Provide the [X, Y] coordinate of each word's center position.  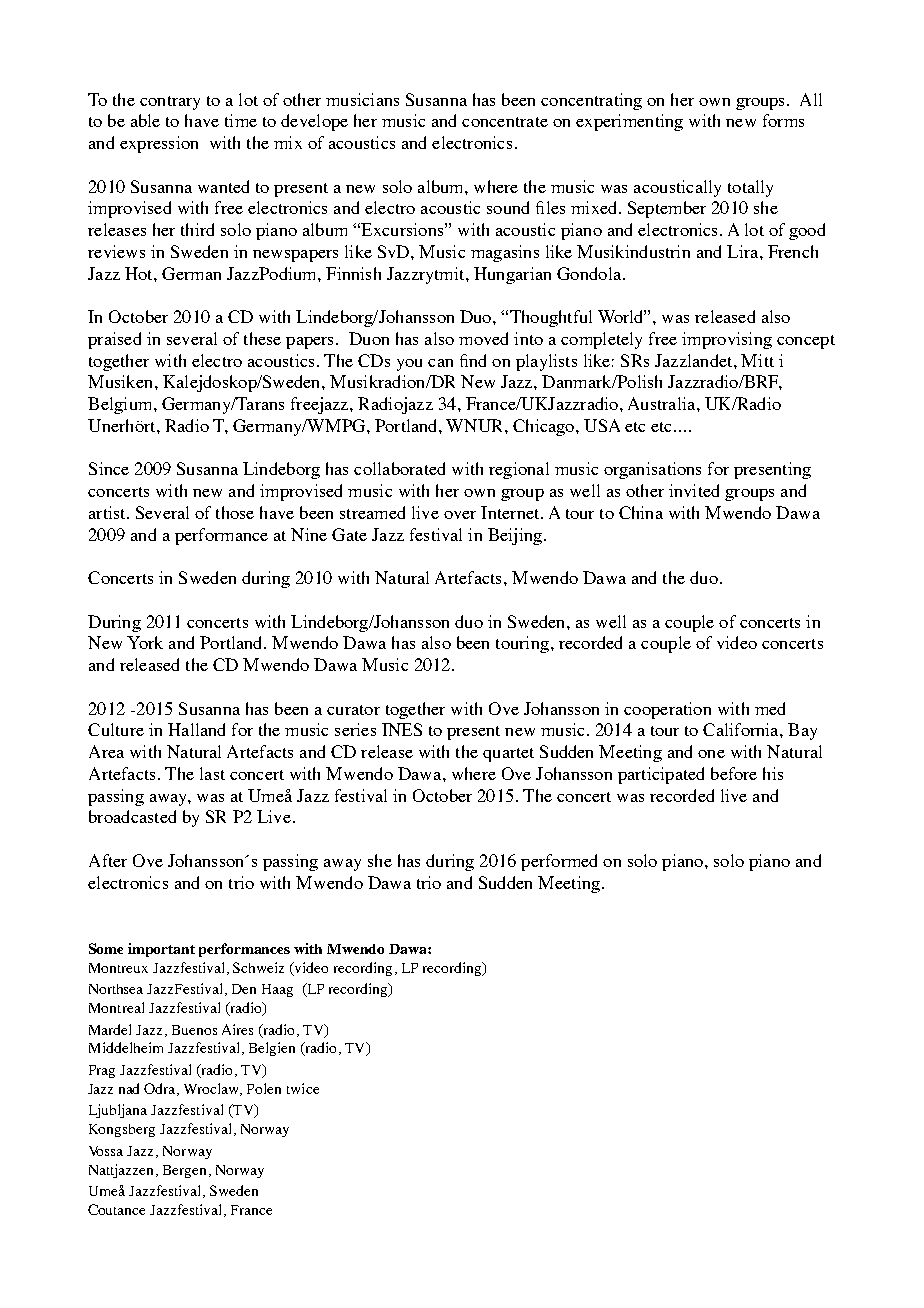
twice [303, 1088]
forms [783, 120]
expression [159, 144]
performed [559, 862]
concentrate [505, 122]
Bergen [184, 1171]
